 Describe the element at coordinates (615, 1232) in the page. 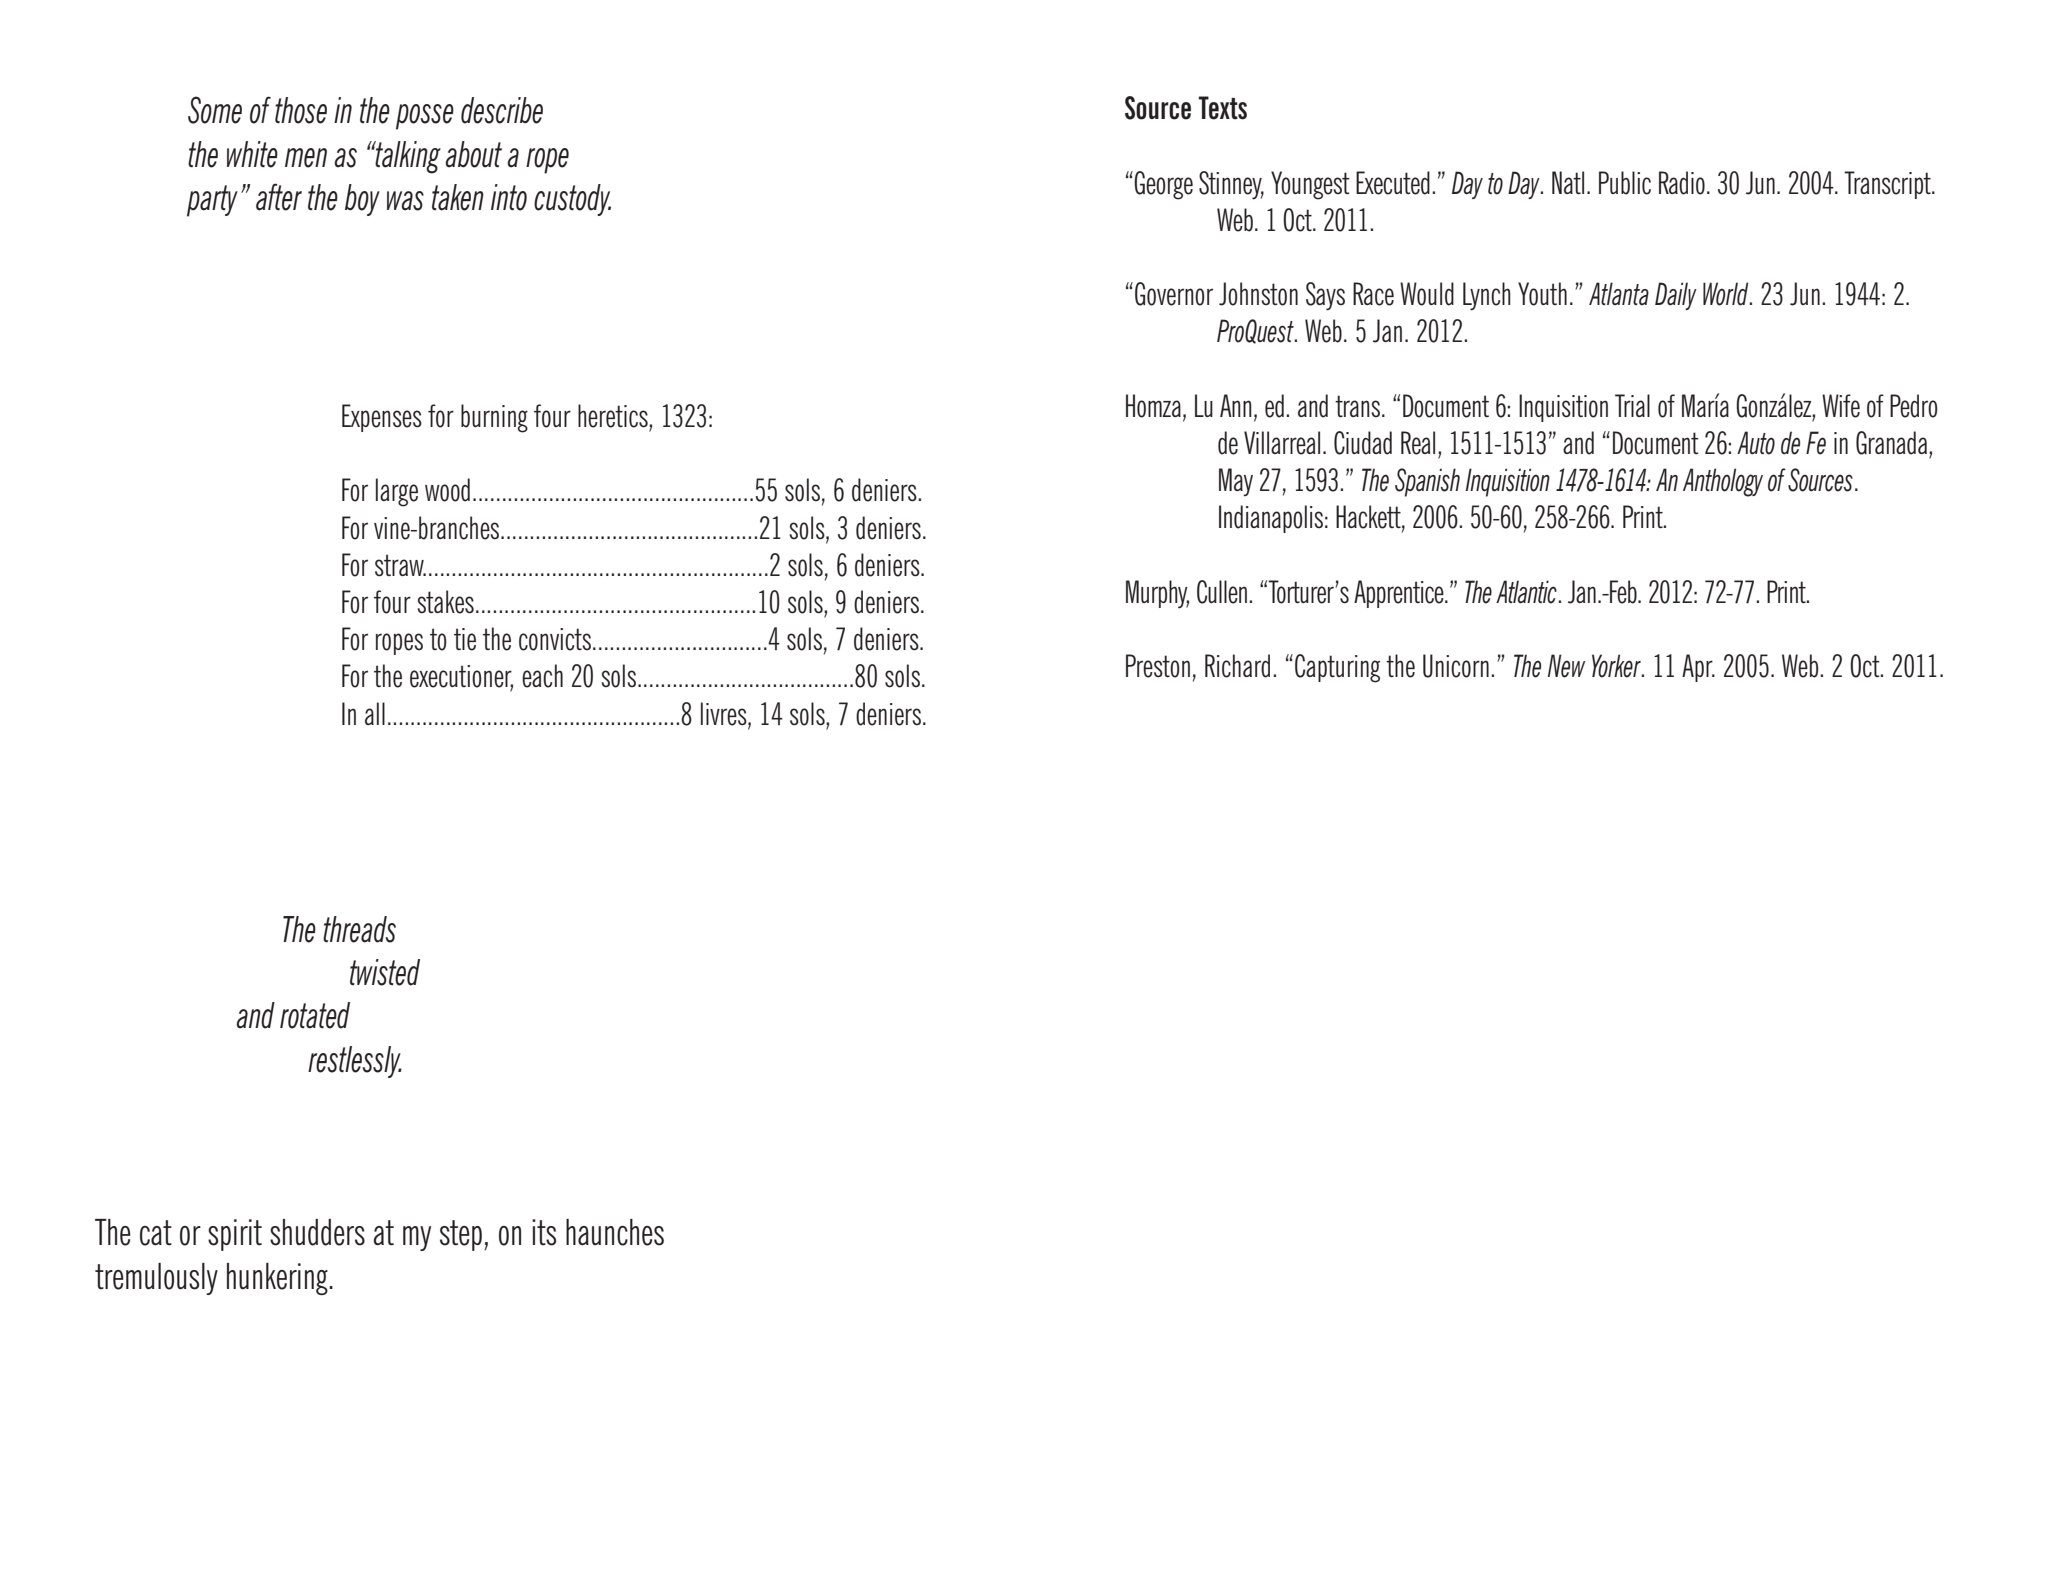

I see `haunches` at that location.
